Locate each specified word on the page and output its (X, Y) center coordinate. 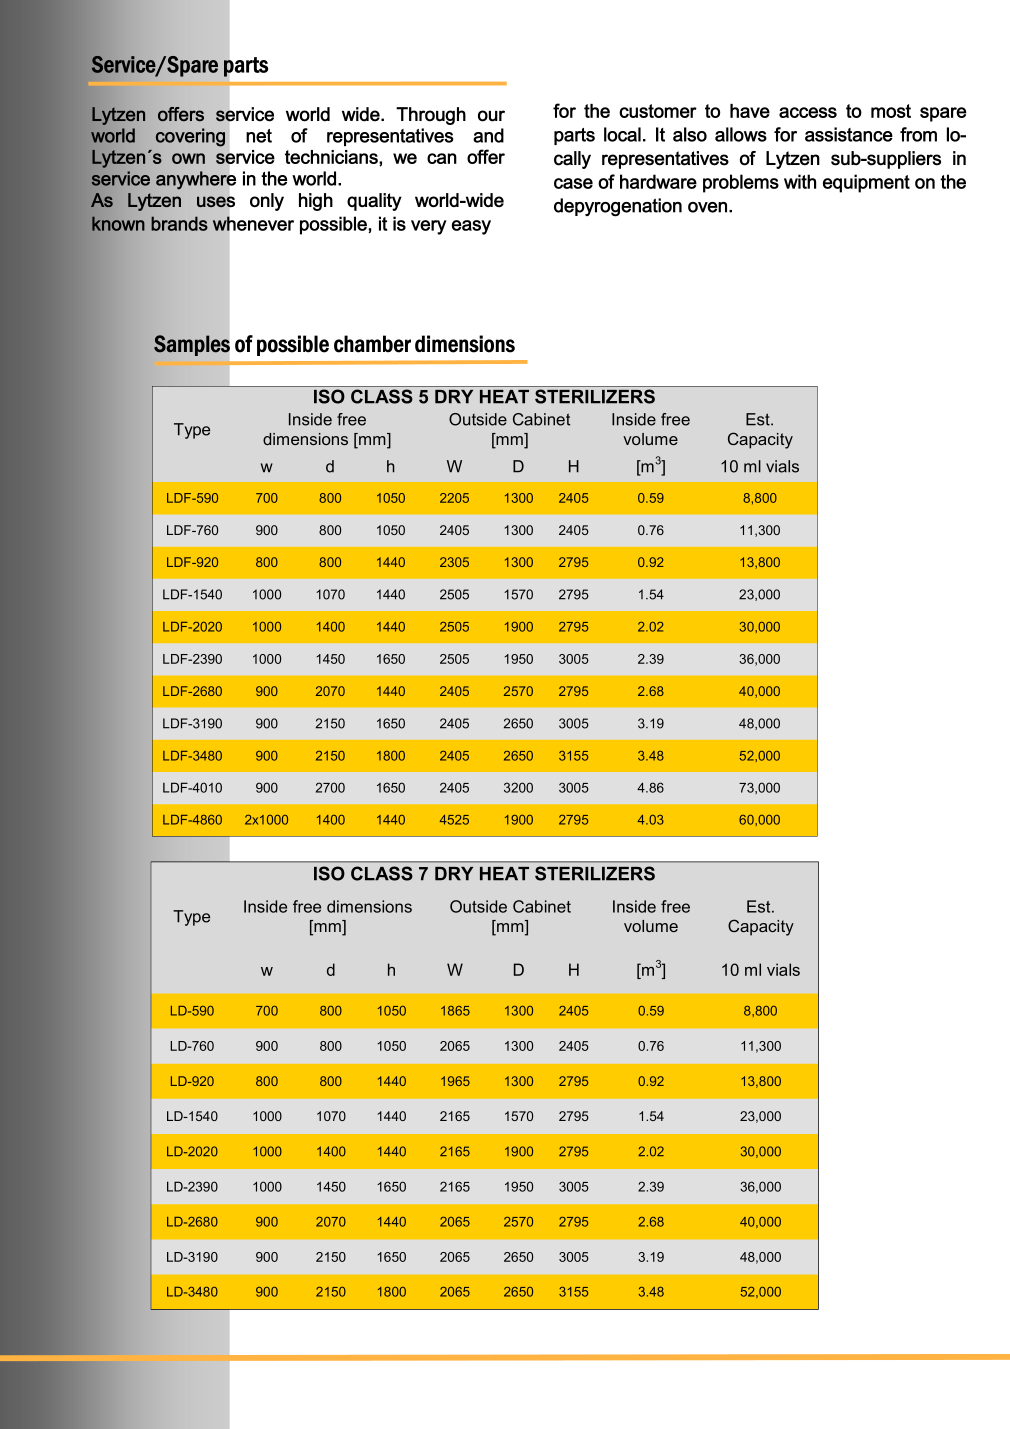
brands (179, 223)
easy (471, 227)
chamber (372, 344)
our (491, 116)
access (808, 112)
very (429, 227)
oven (707, 207)
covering (190, 137)
